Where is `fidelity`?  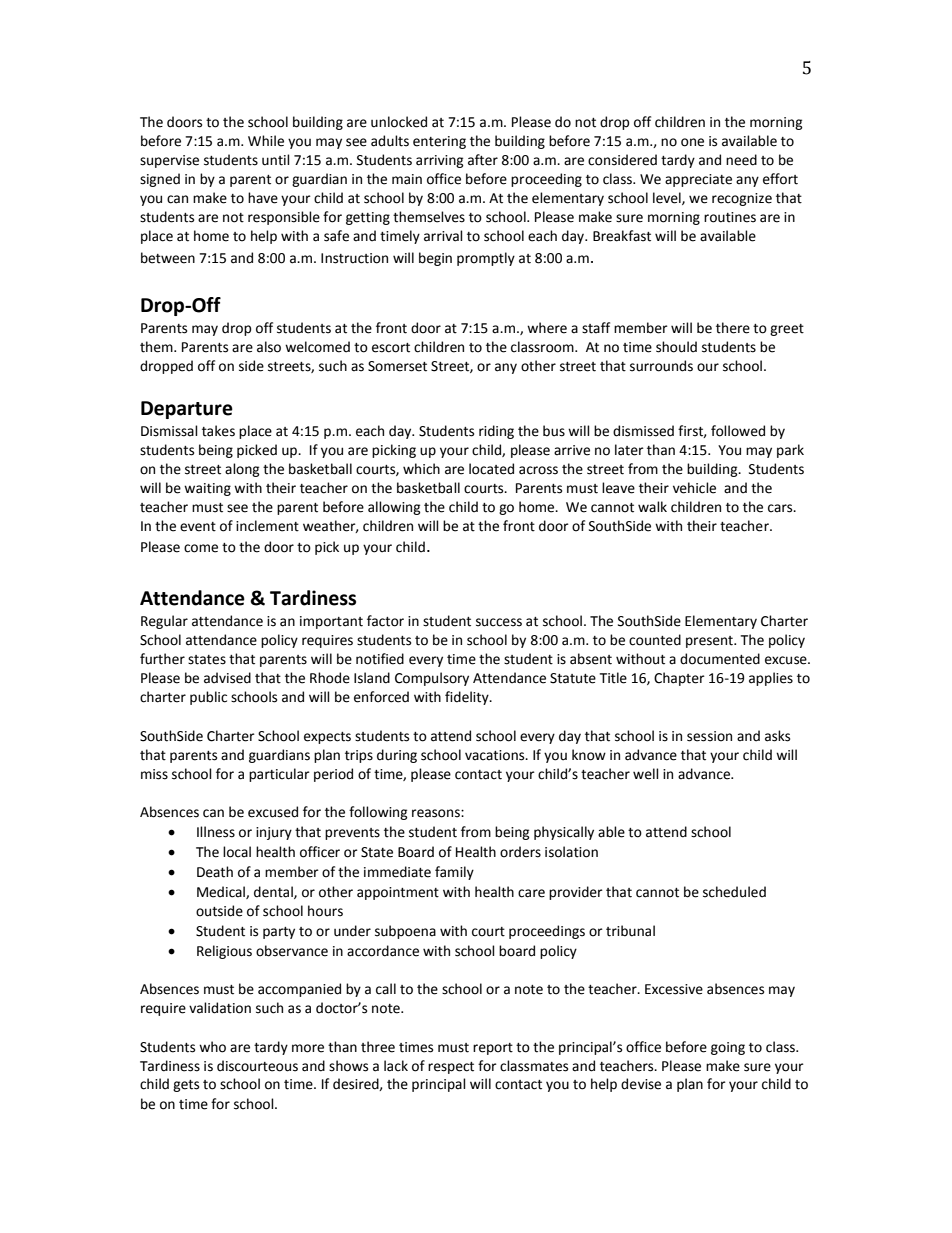 fidelity is located at coordinates (468, 698).
